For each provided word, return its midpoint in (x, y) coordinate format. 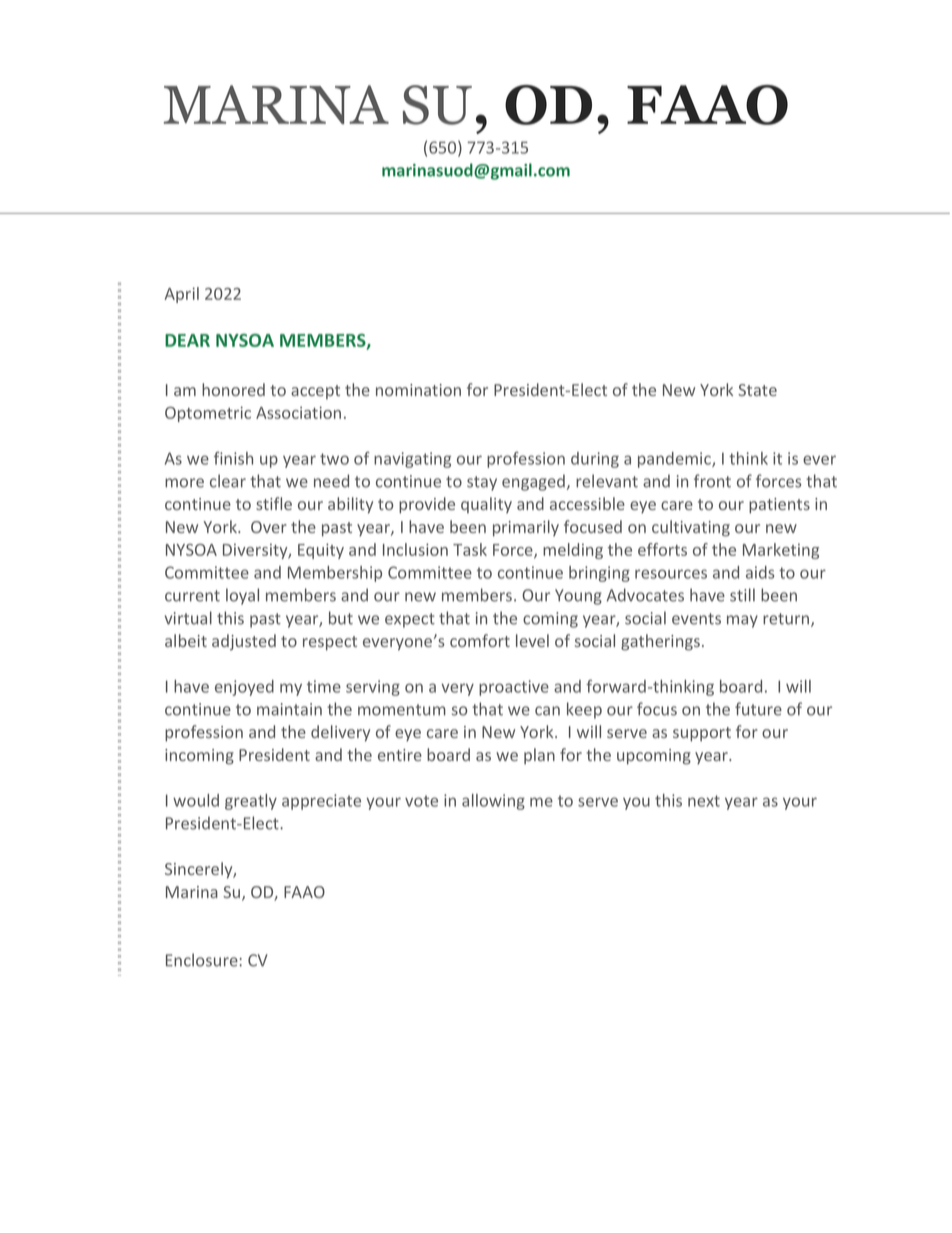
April (182, 295)
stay (482, 483)
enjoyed (244, 688)
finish (233, 458)
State (757, 390)
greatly (251, 802)
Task (470, 549)
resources (671, 574)
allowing (493, 802)
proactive (514, 688)
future (758, 709)
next (704, 801)
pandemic (675, 460)
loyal (242, 596)
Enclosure (202, 960)
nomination (418, 390)
